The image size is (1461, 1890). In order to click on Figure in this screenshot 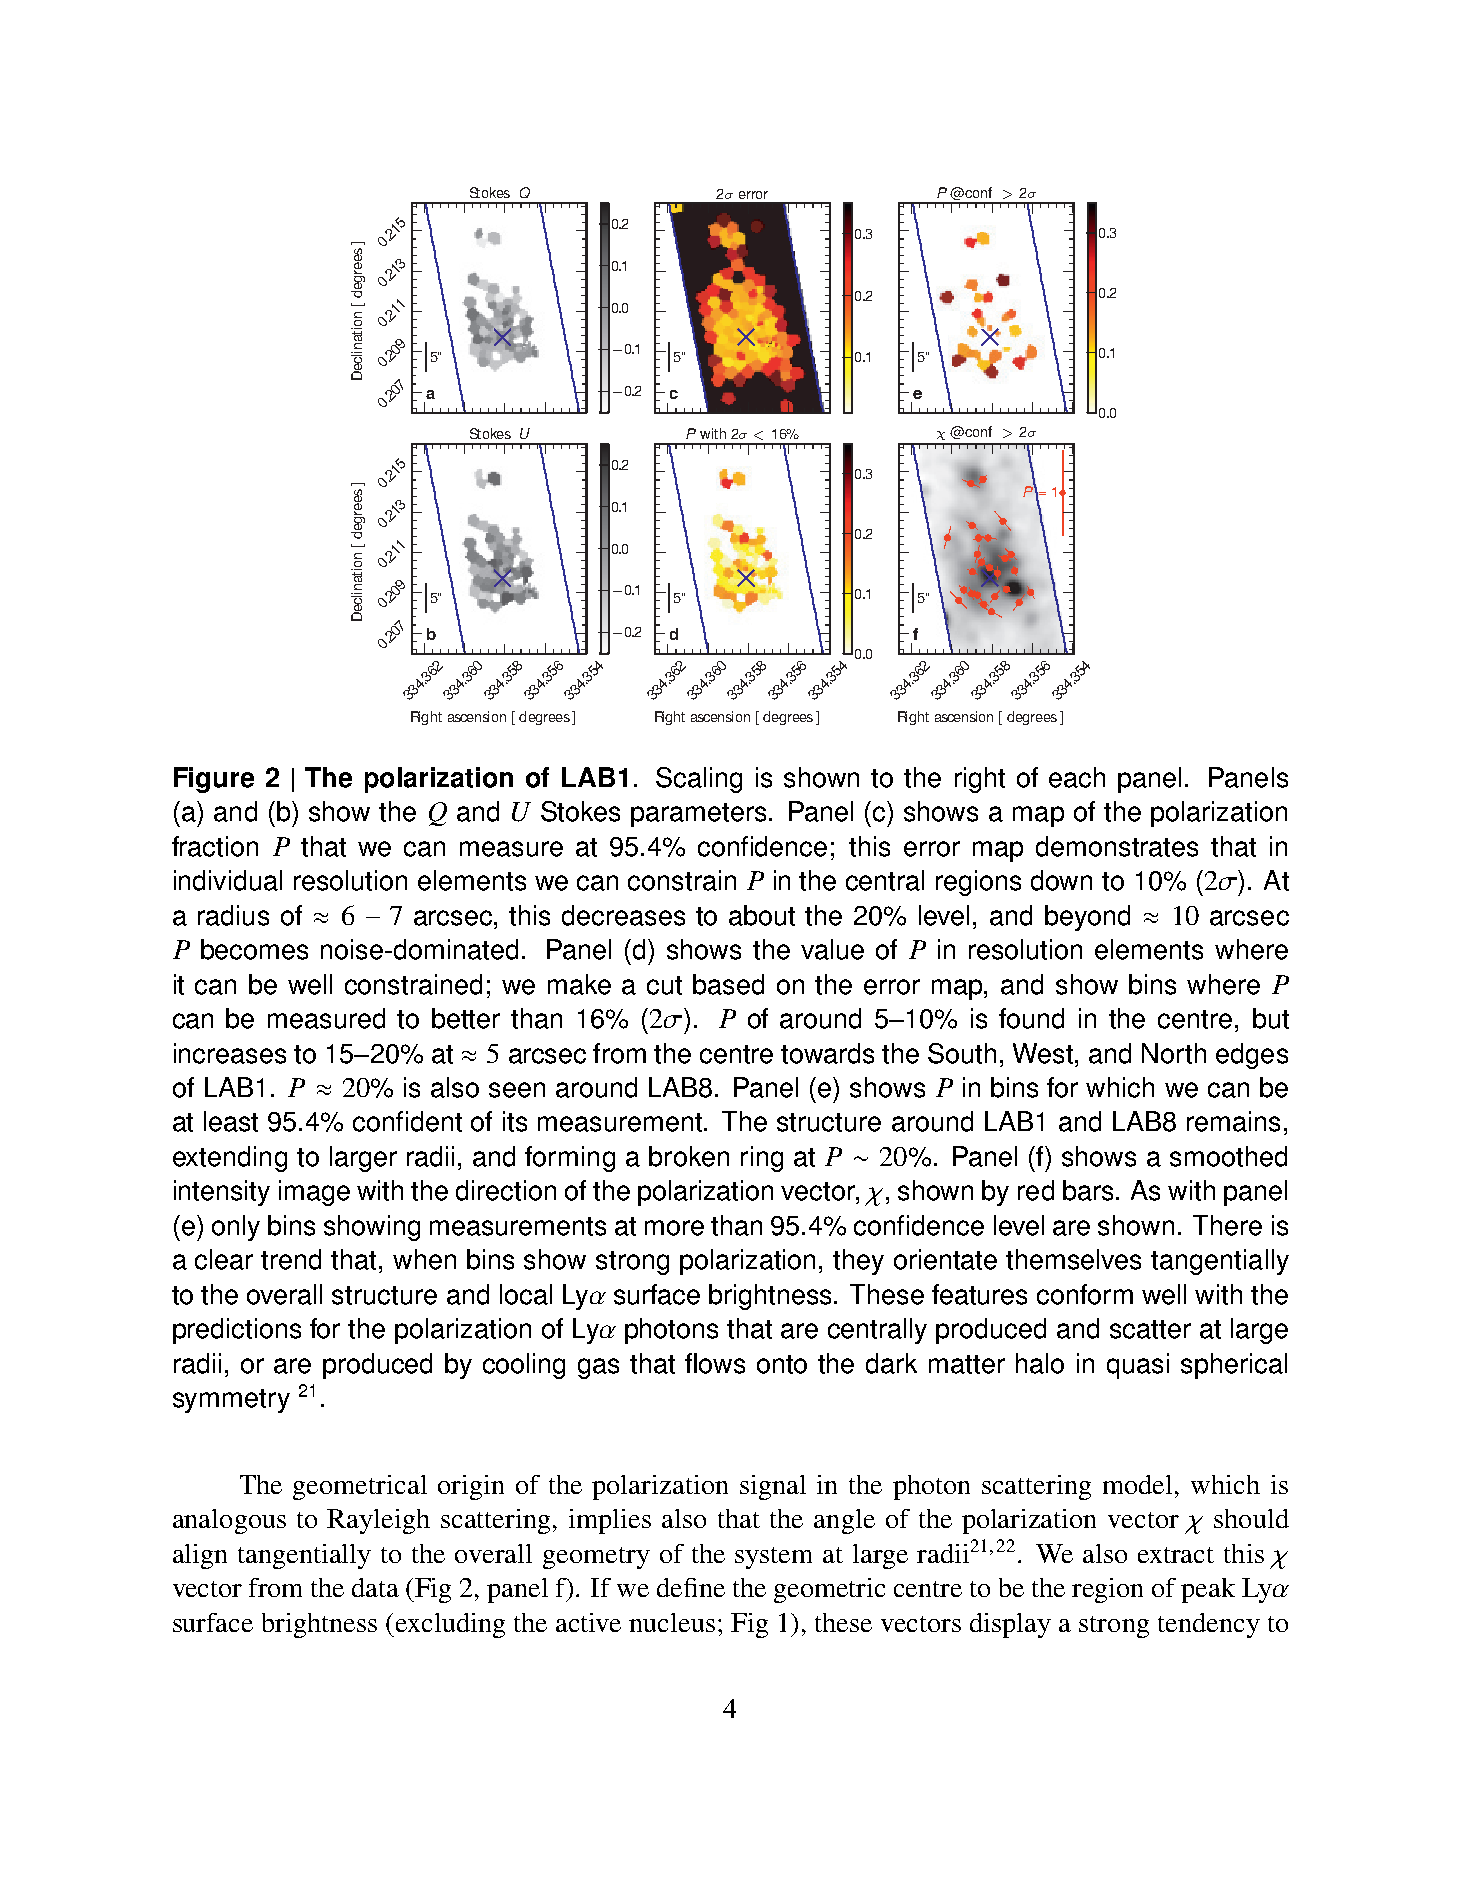, I will do `click(214, 780)`.
